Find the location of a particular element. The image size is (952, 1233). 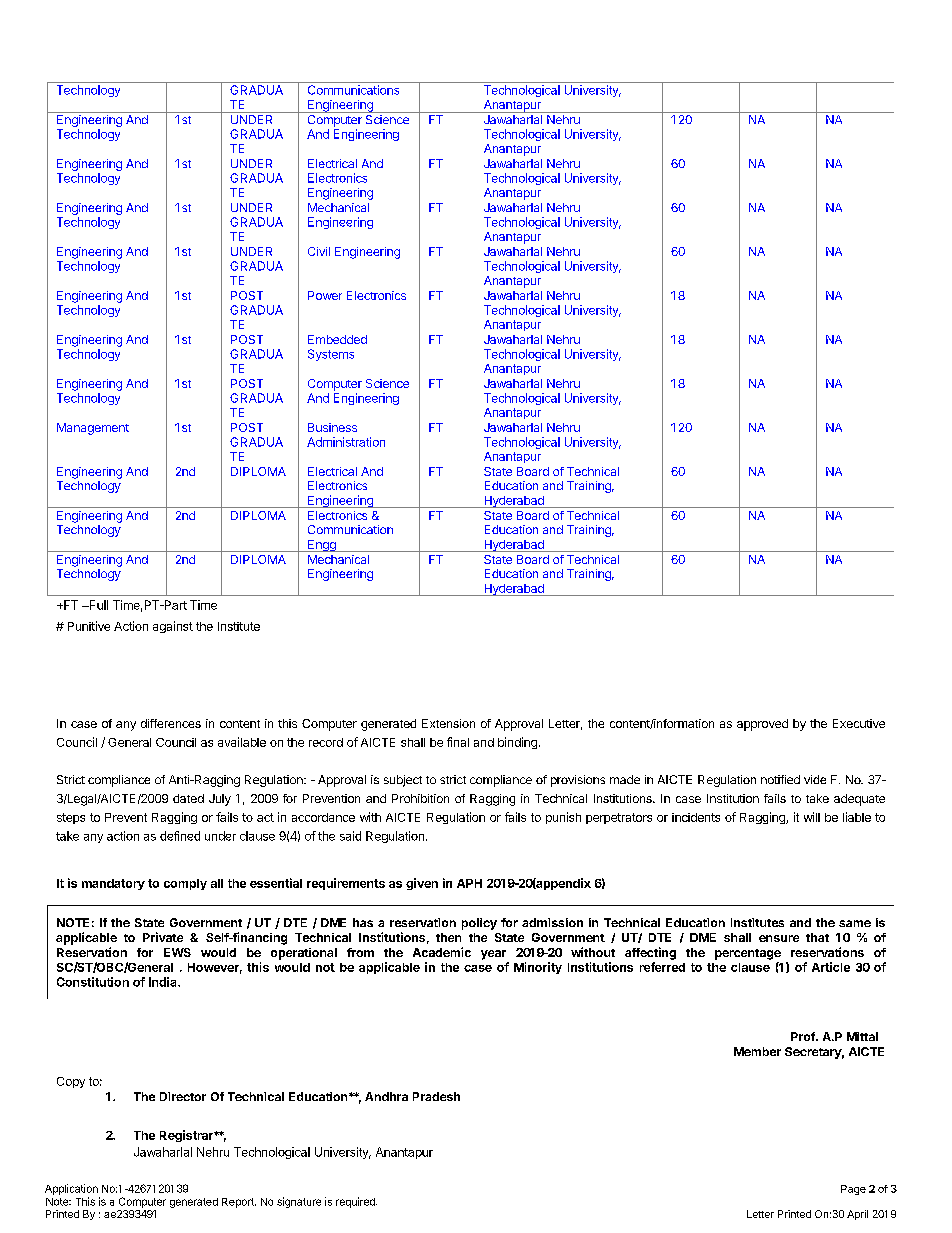

Report is located at coordinates (239, 1203).
